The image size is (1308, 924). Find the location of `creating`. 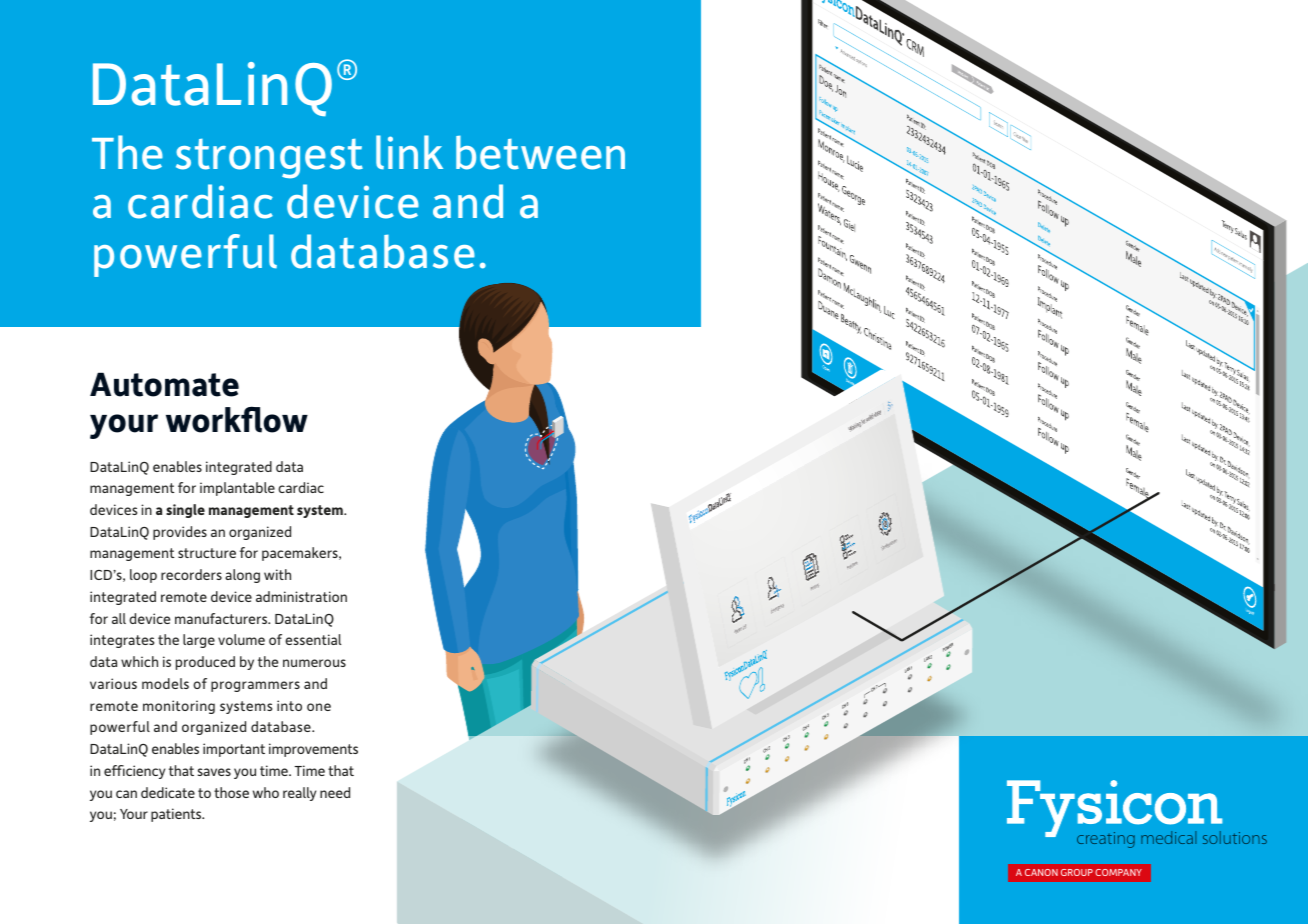

creating is located at coordinates (1106, 840).
